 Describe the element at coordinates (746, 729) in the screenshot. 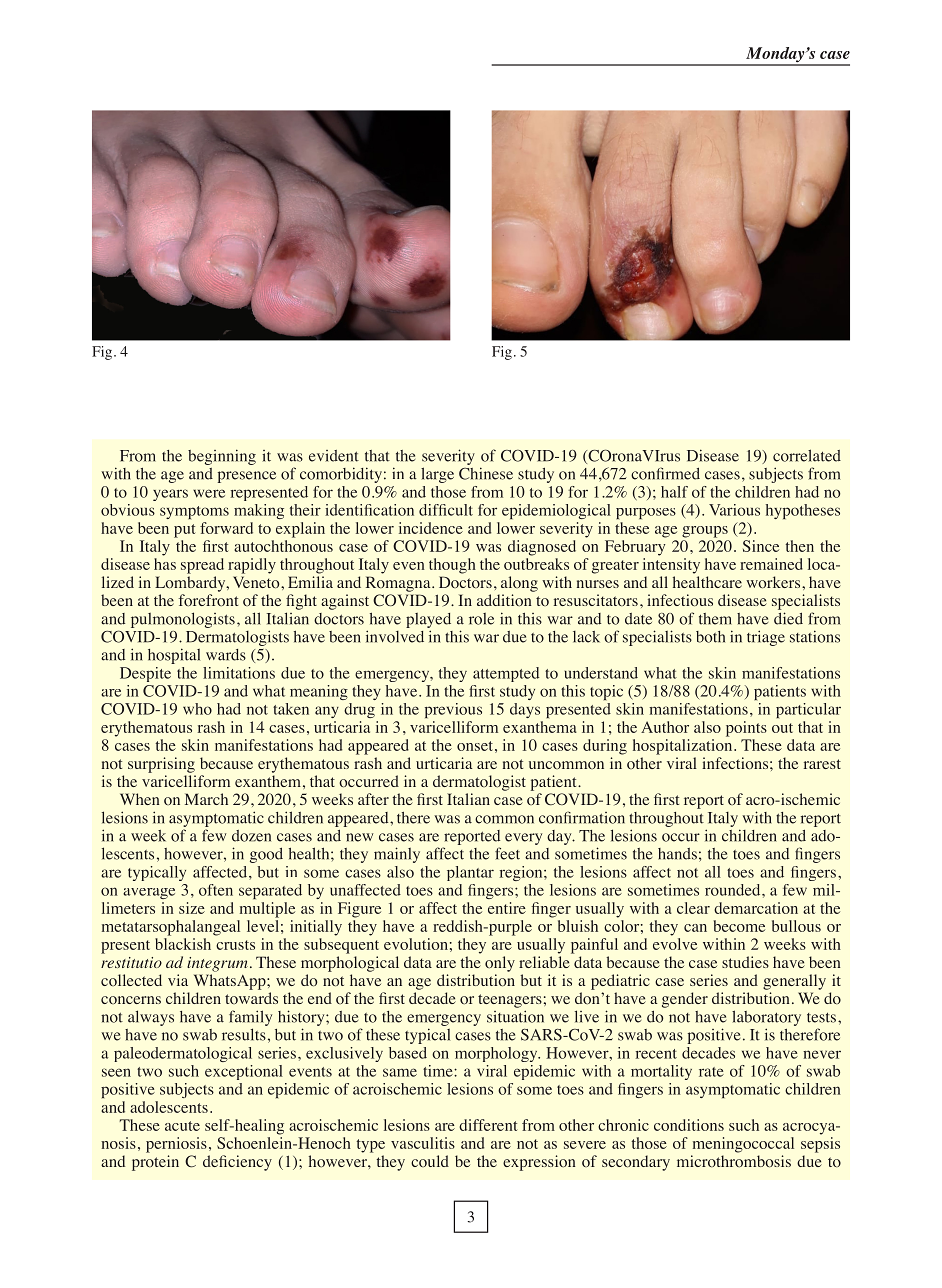

I see `points` at that location.
